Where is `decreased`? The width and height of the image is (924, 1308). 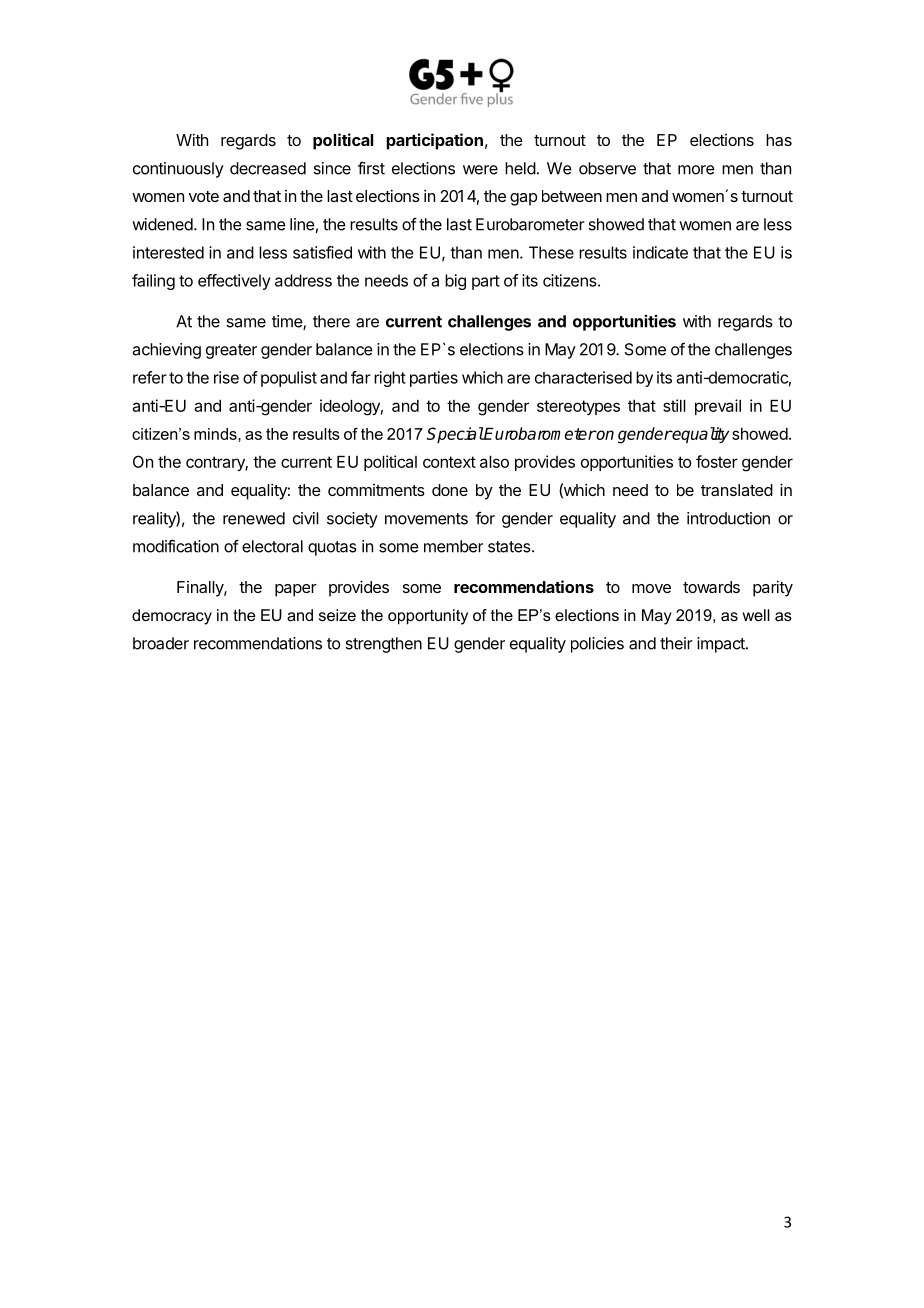 decreased is located at coordinates (268, 168).
